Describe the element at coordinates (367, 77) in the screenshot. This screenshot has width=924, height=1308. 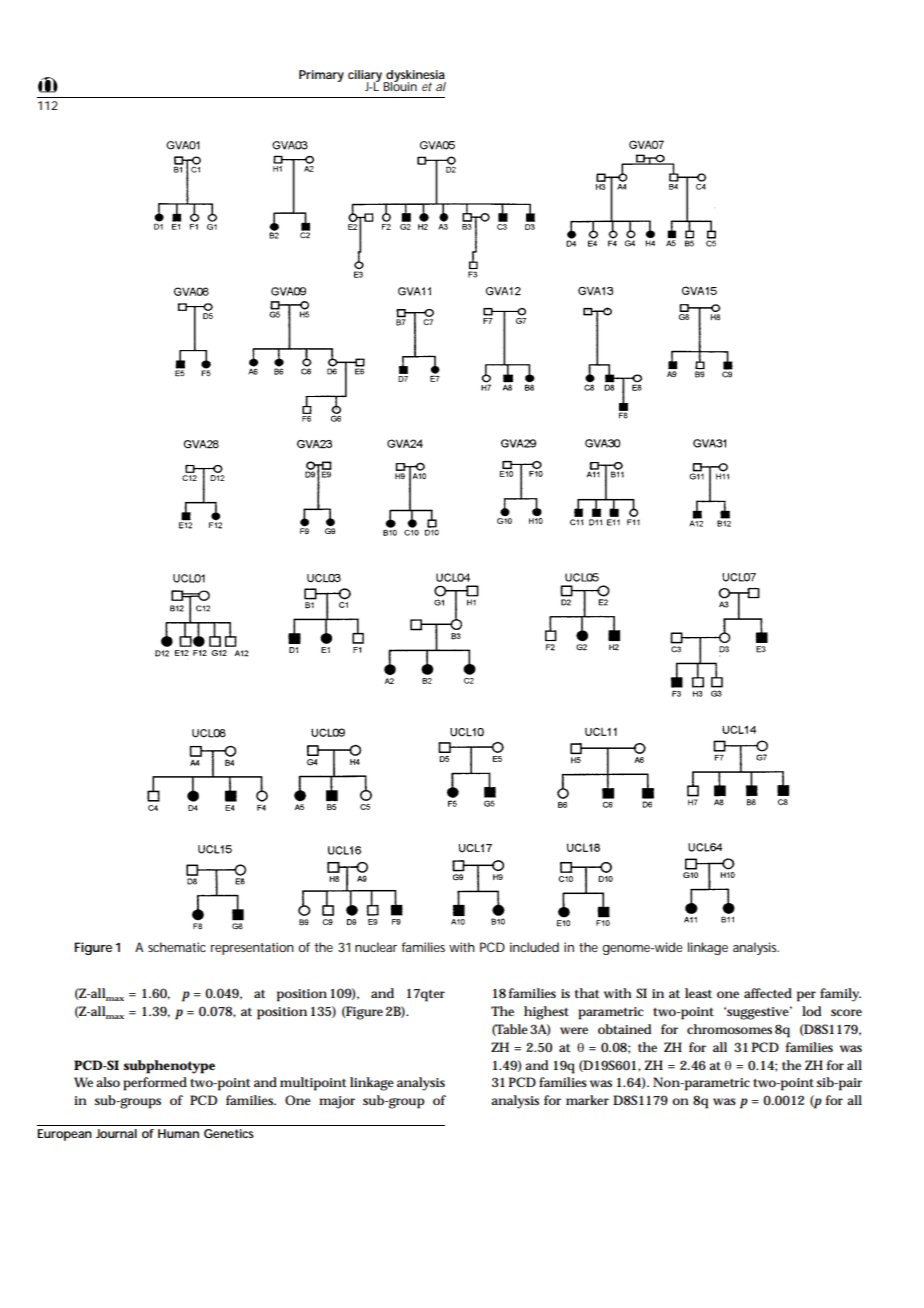
I see `ciliary` at that location.
